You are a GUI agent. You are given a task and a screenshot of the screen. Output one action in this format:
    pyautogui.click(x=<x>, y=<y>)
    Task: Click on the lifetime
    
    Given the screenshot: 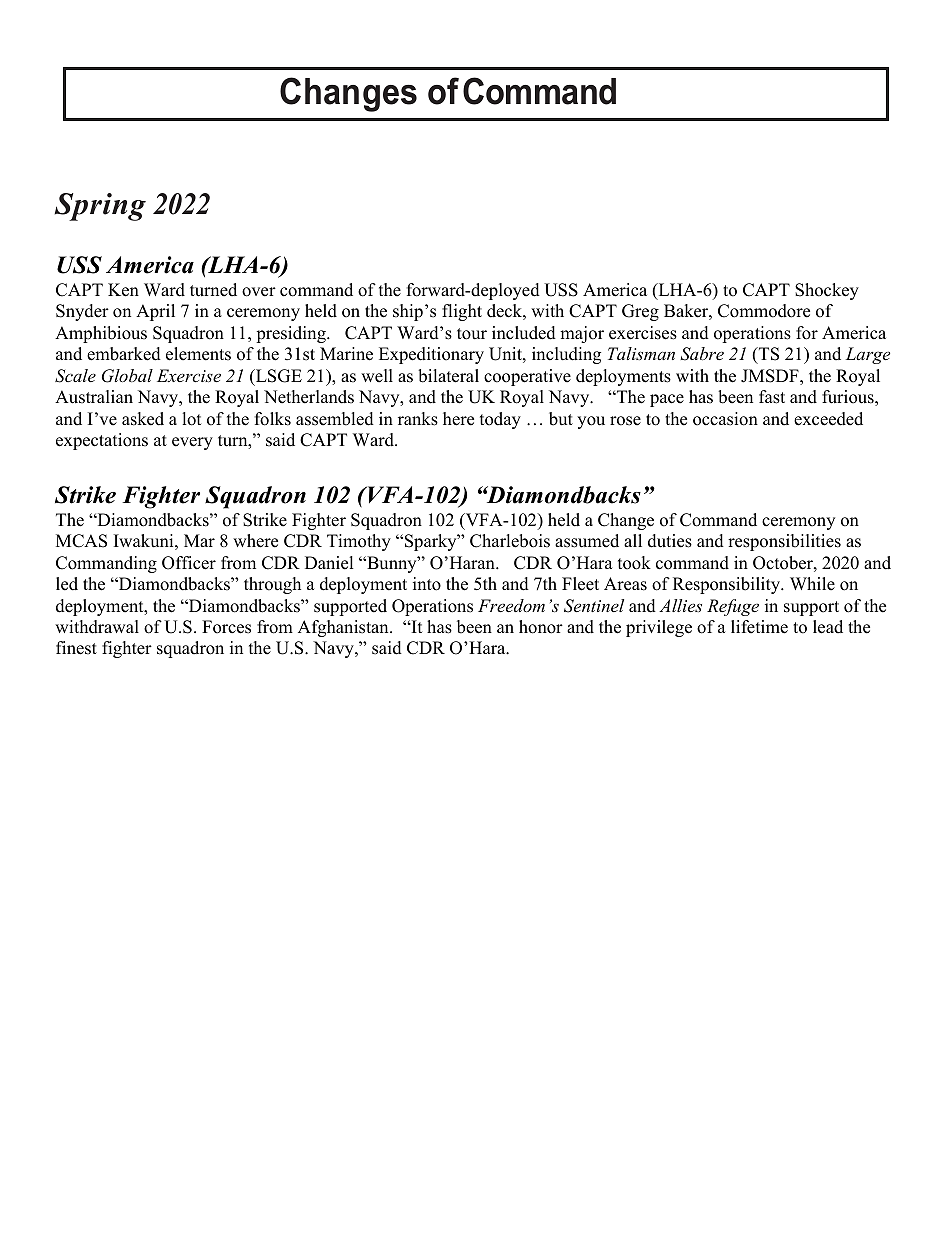 What is the action you would take?
    pyautogui.click(x=759, y=627)
